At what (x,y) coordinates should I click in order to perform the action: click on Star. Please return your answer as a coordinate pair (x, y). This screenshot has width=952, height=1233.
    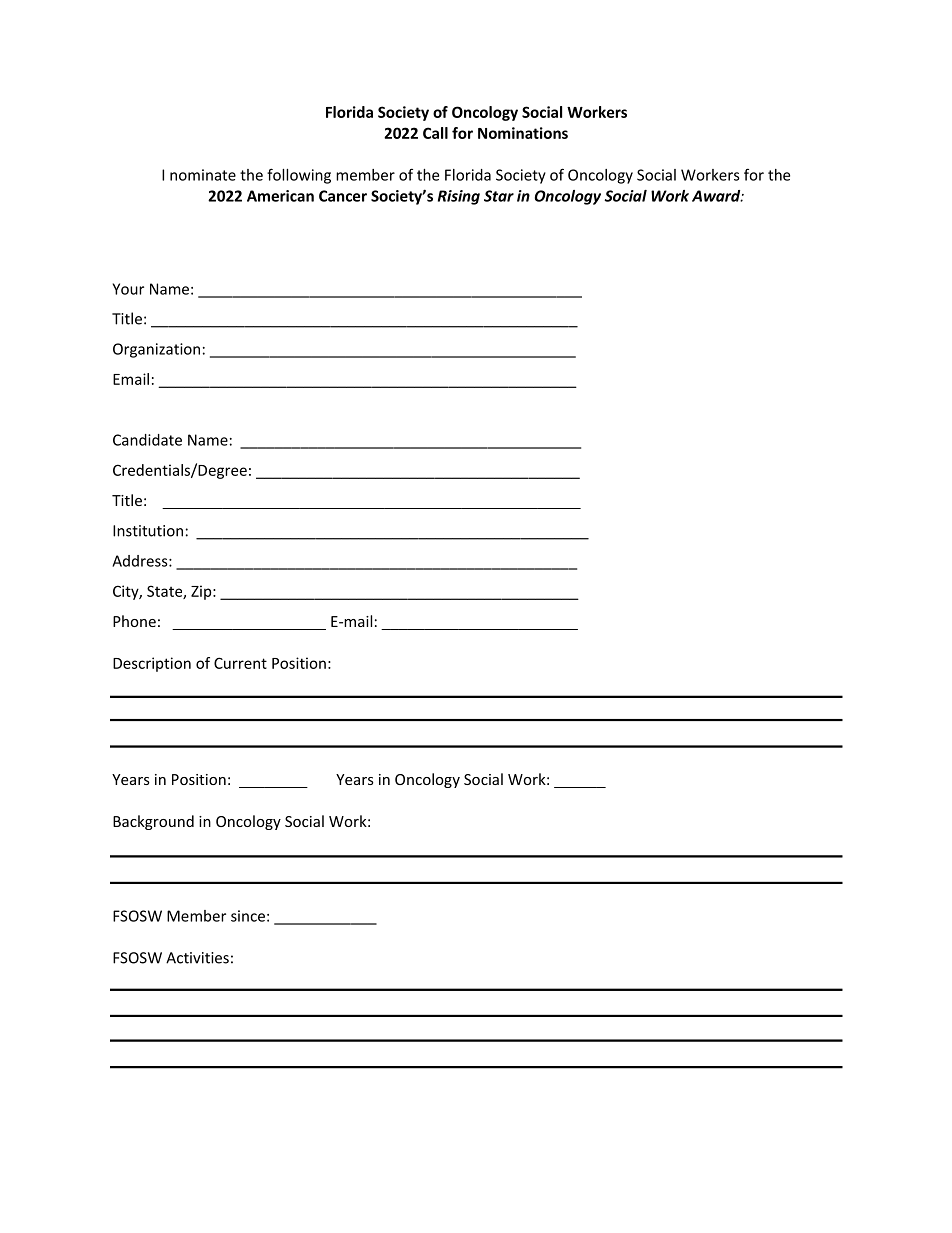
    Looking at the image, I should click on (499, 196).
